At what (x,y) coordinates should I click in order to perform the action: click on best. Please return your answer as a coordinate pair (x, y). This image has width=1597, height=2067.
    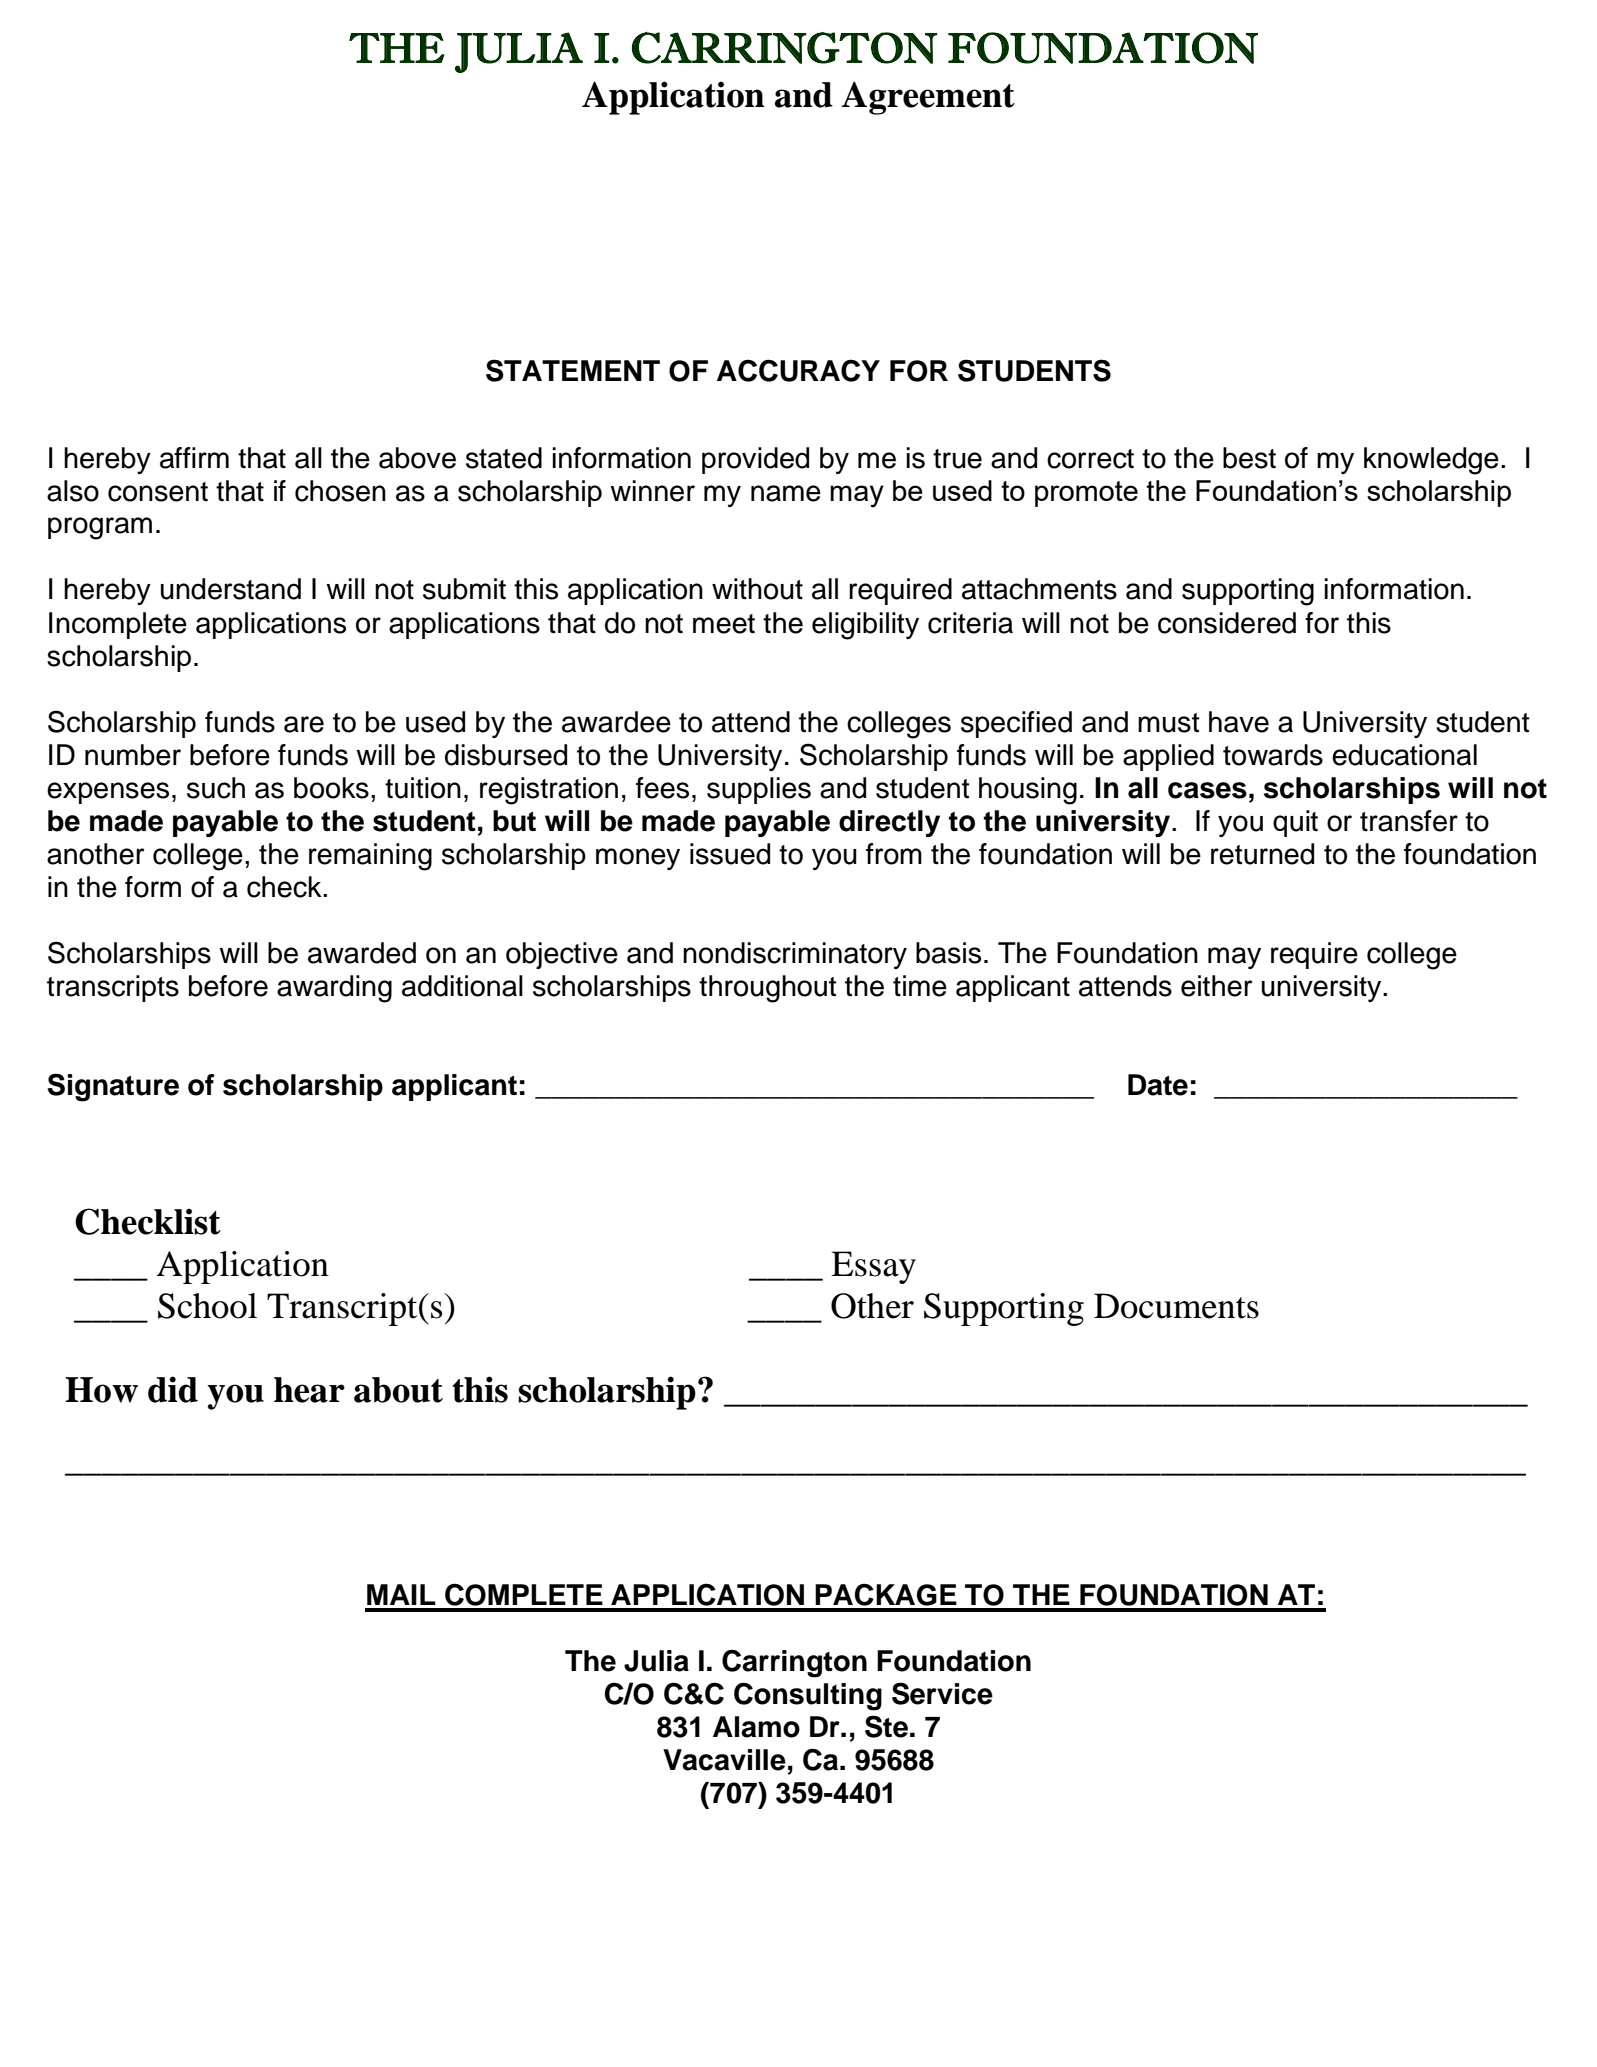
    Looking at the image, I should click on (1249, 458).
